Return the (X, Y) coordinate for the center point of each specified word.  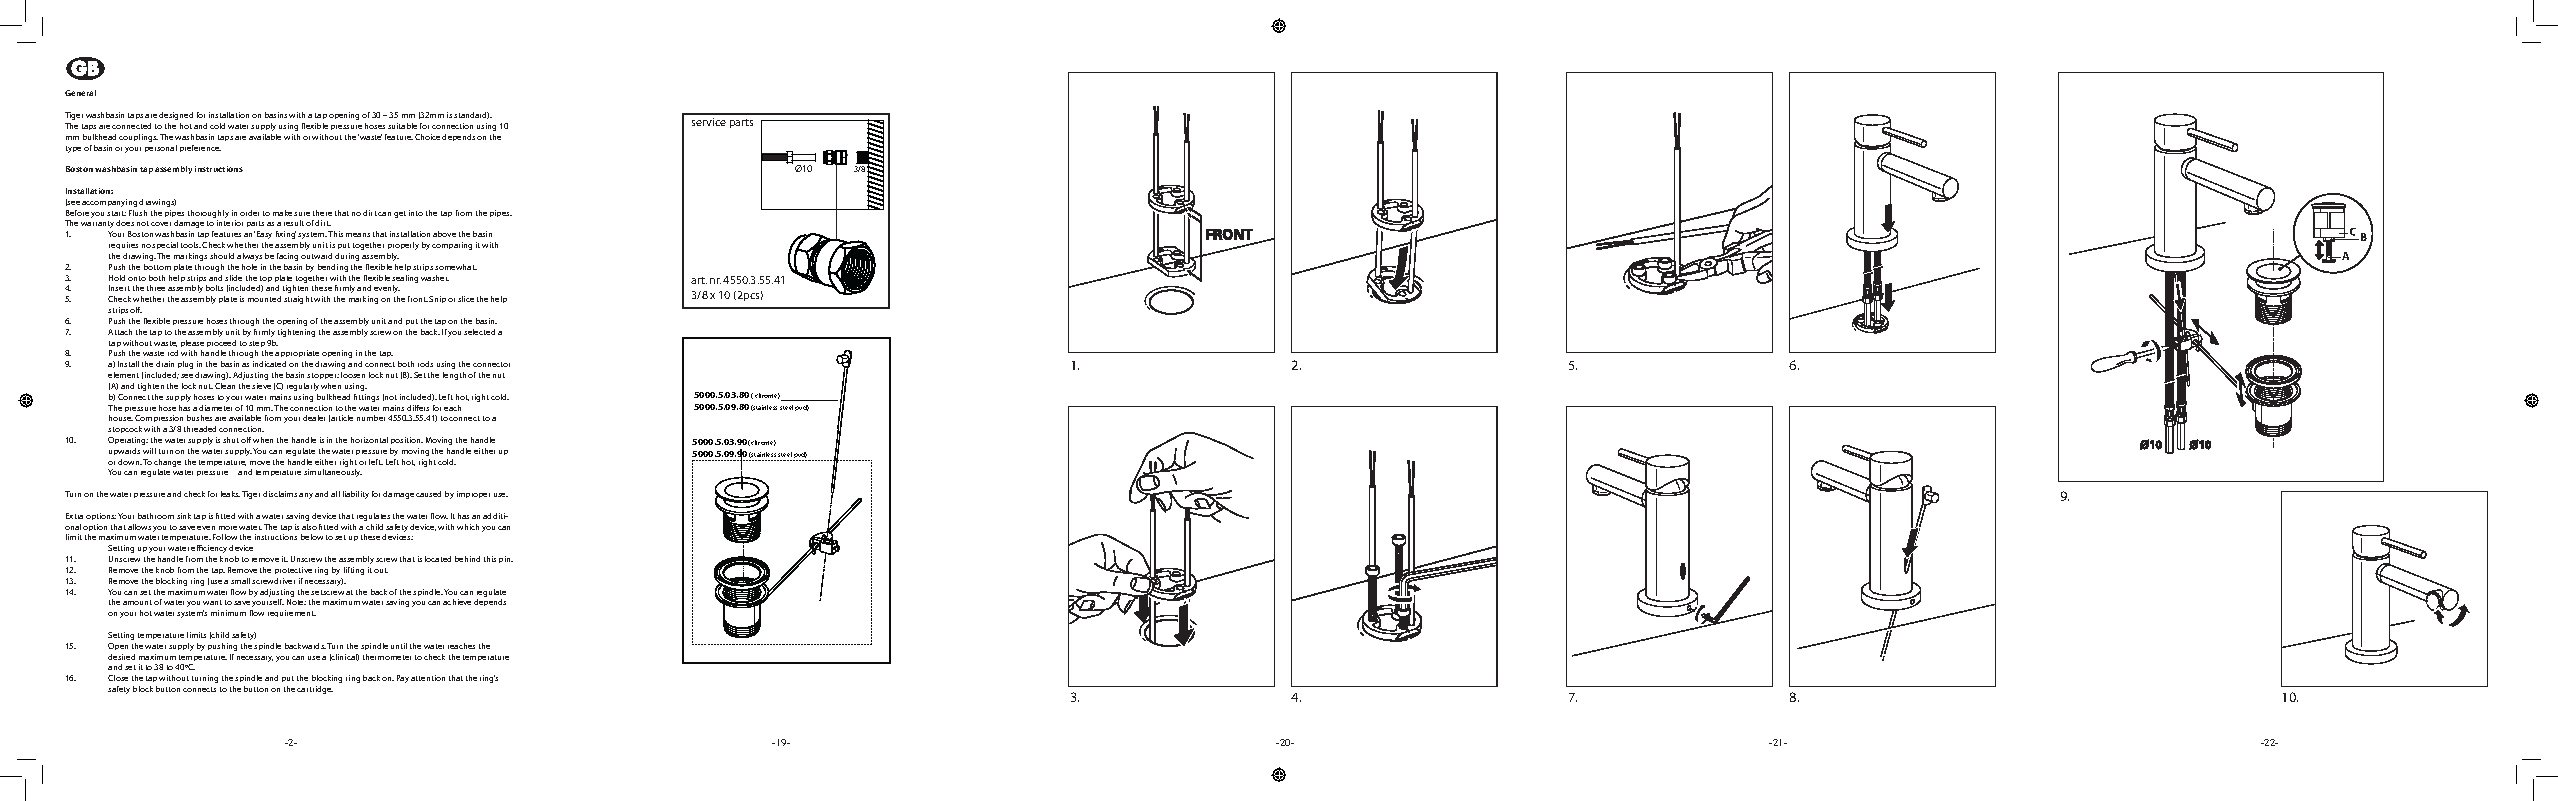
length (454, 376)
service (709, 122)
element (123, 375)
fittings (366, 398)
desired (121, 657)
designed (176, 116)
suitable (402, 126)
